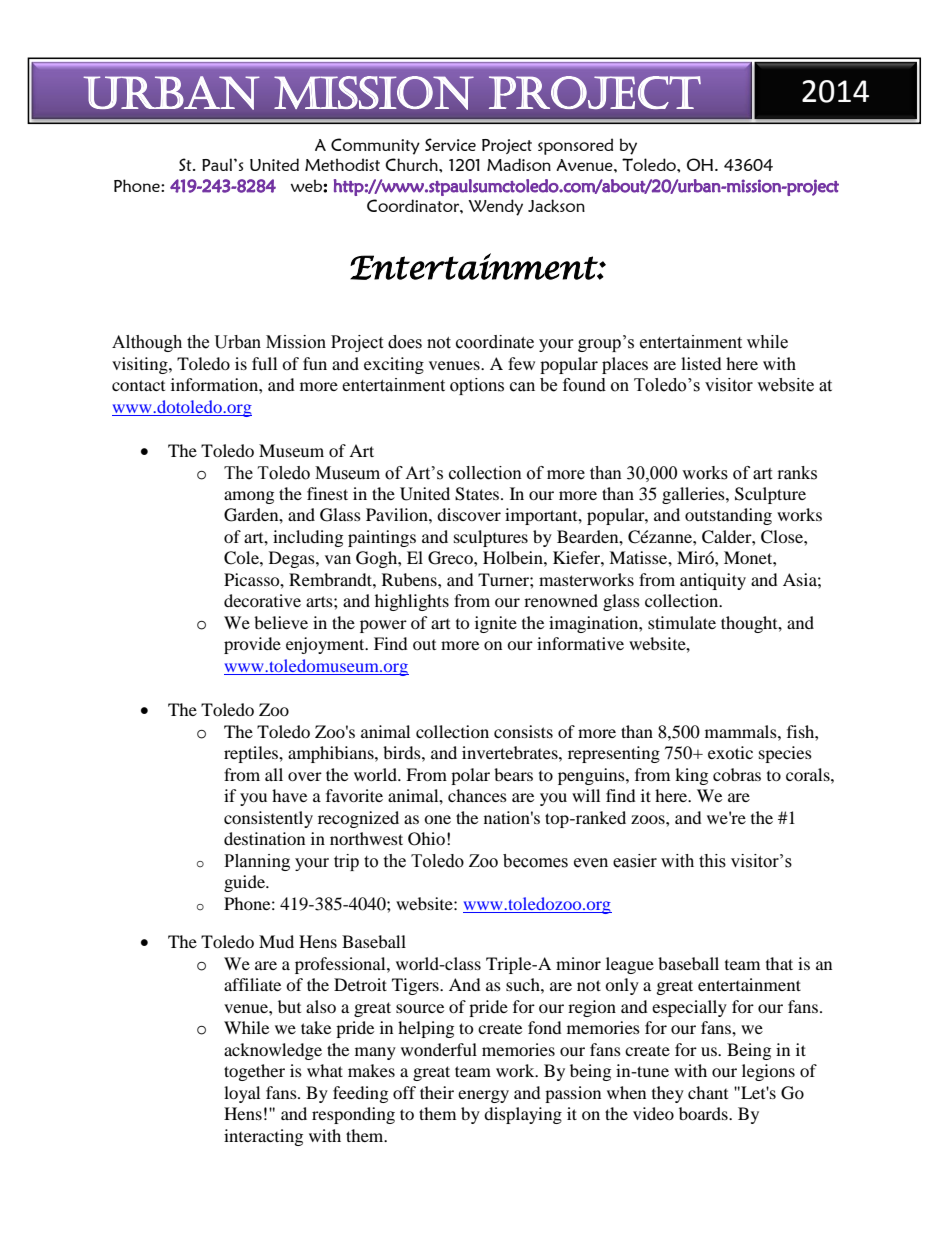 The height and width of the screenshot is (1233, 952). What do you see at coordinates (426, 839) in the screenshot?
I see `Ohio` at bounding box center [426, 839].
